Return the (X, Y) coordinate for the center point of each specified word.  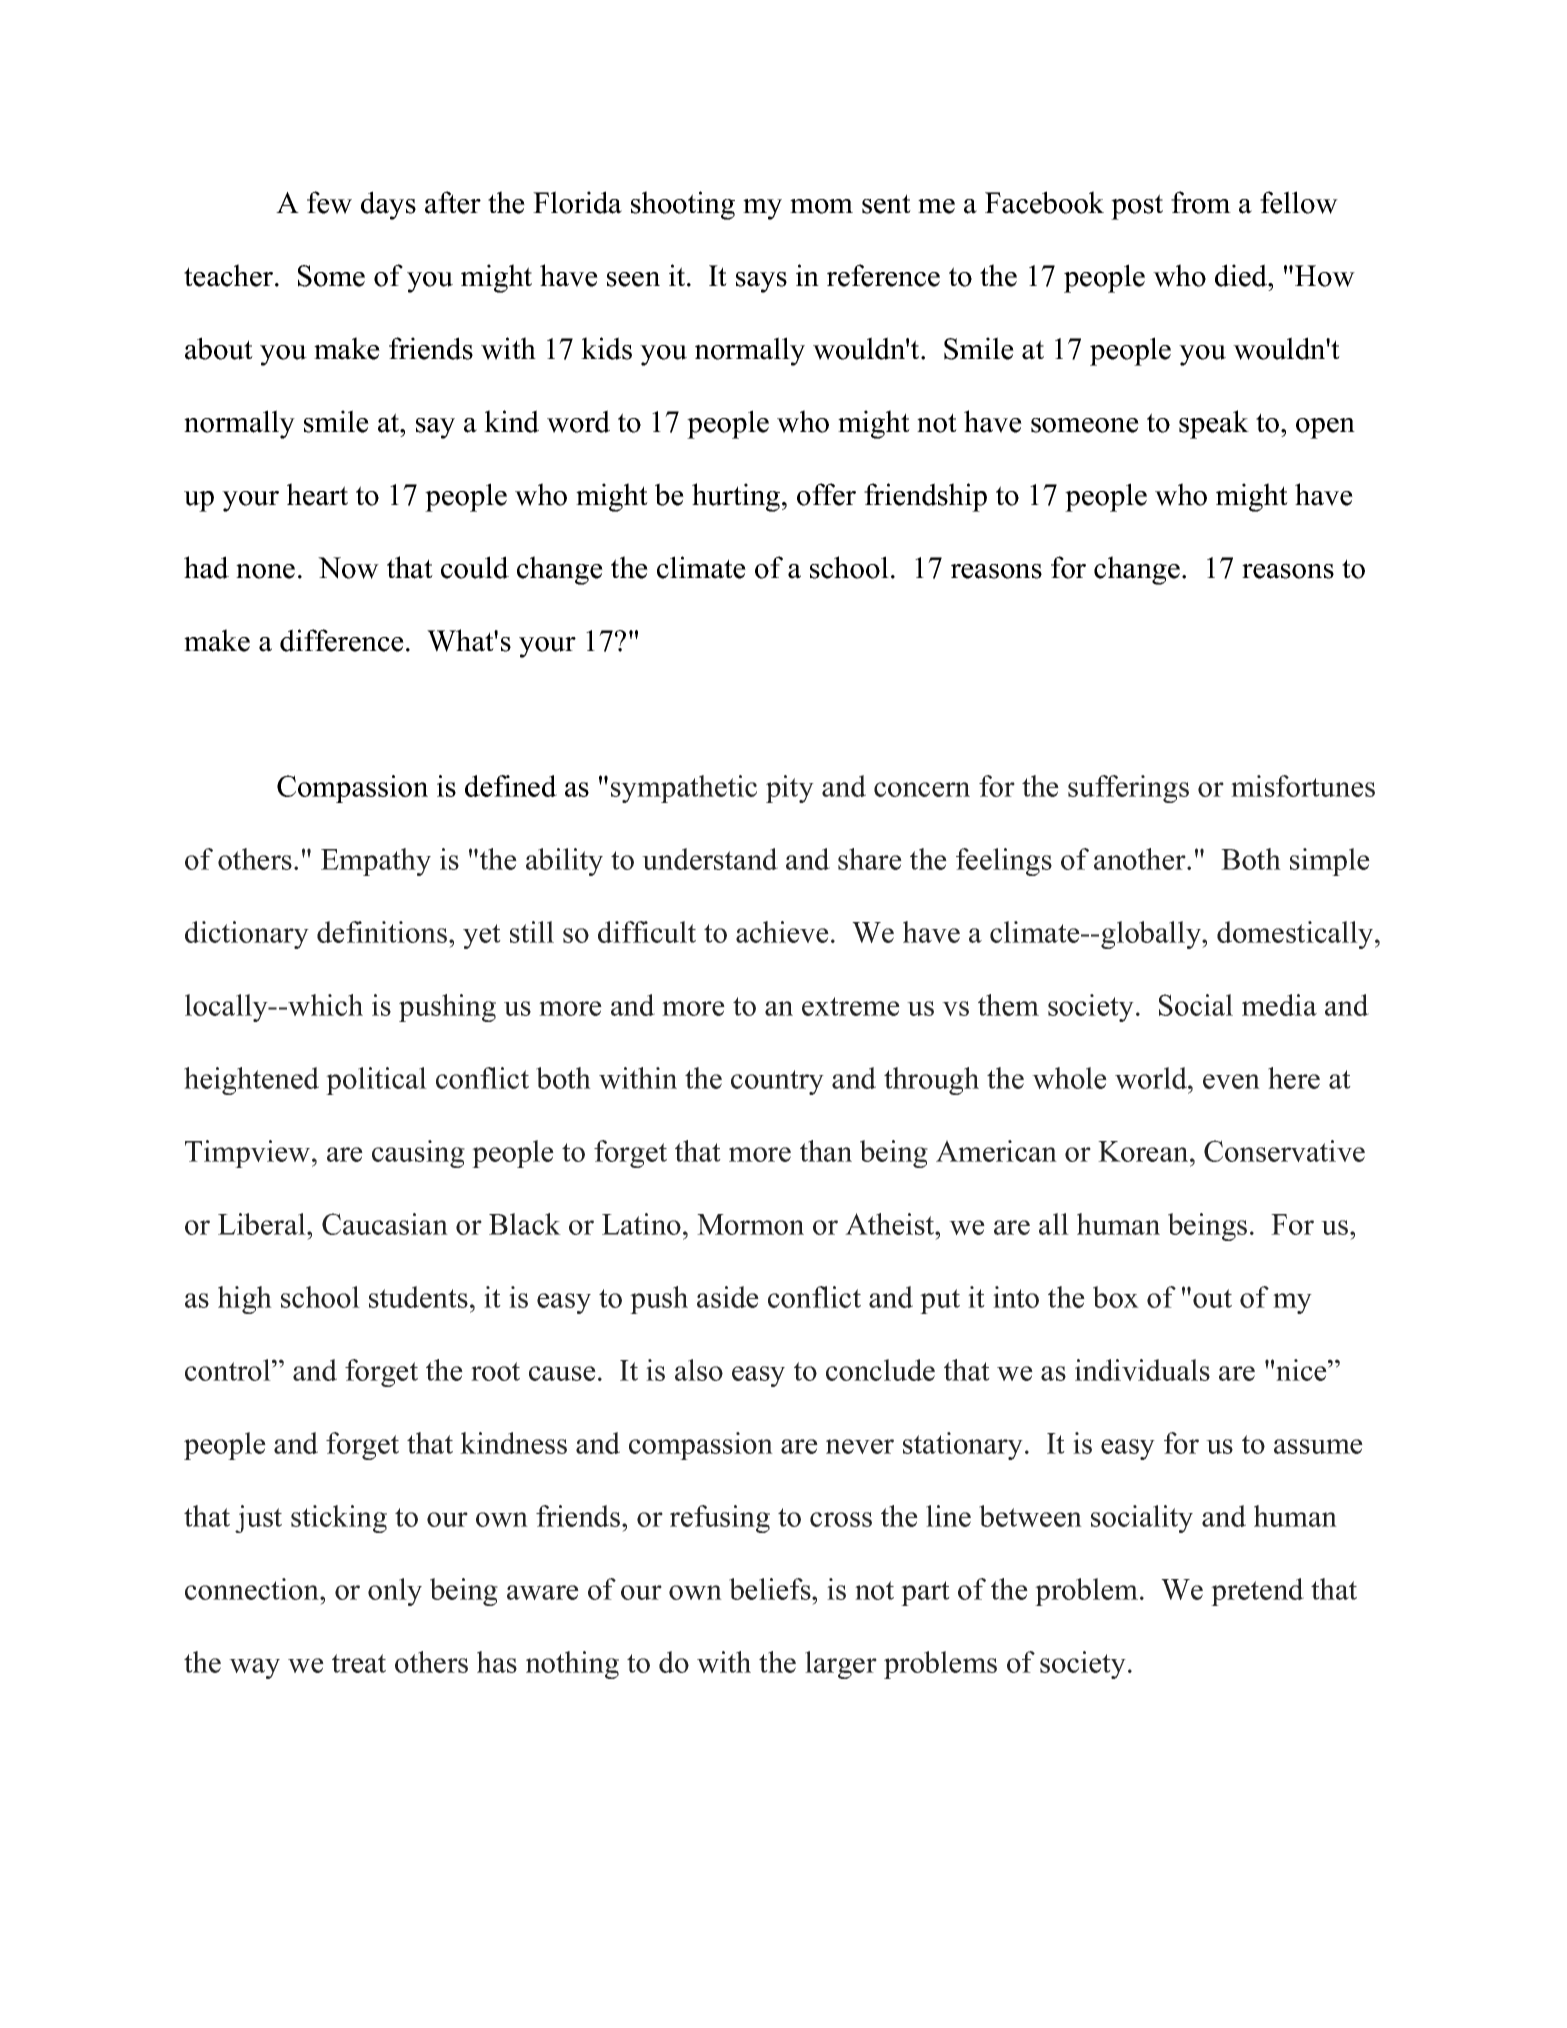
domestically (1295, 935)
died (1242, 275)
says (761, 282)
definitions (382, 932)
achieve (782, 932)
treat (359, 1663)
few (329, 202)
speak (1214, 424)
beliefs (770, 1589)
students (418, 1297)
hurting (736, 497)
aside (728, 1297)
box (1116, 1297)
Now (348, 568)
